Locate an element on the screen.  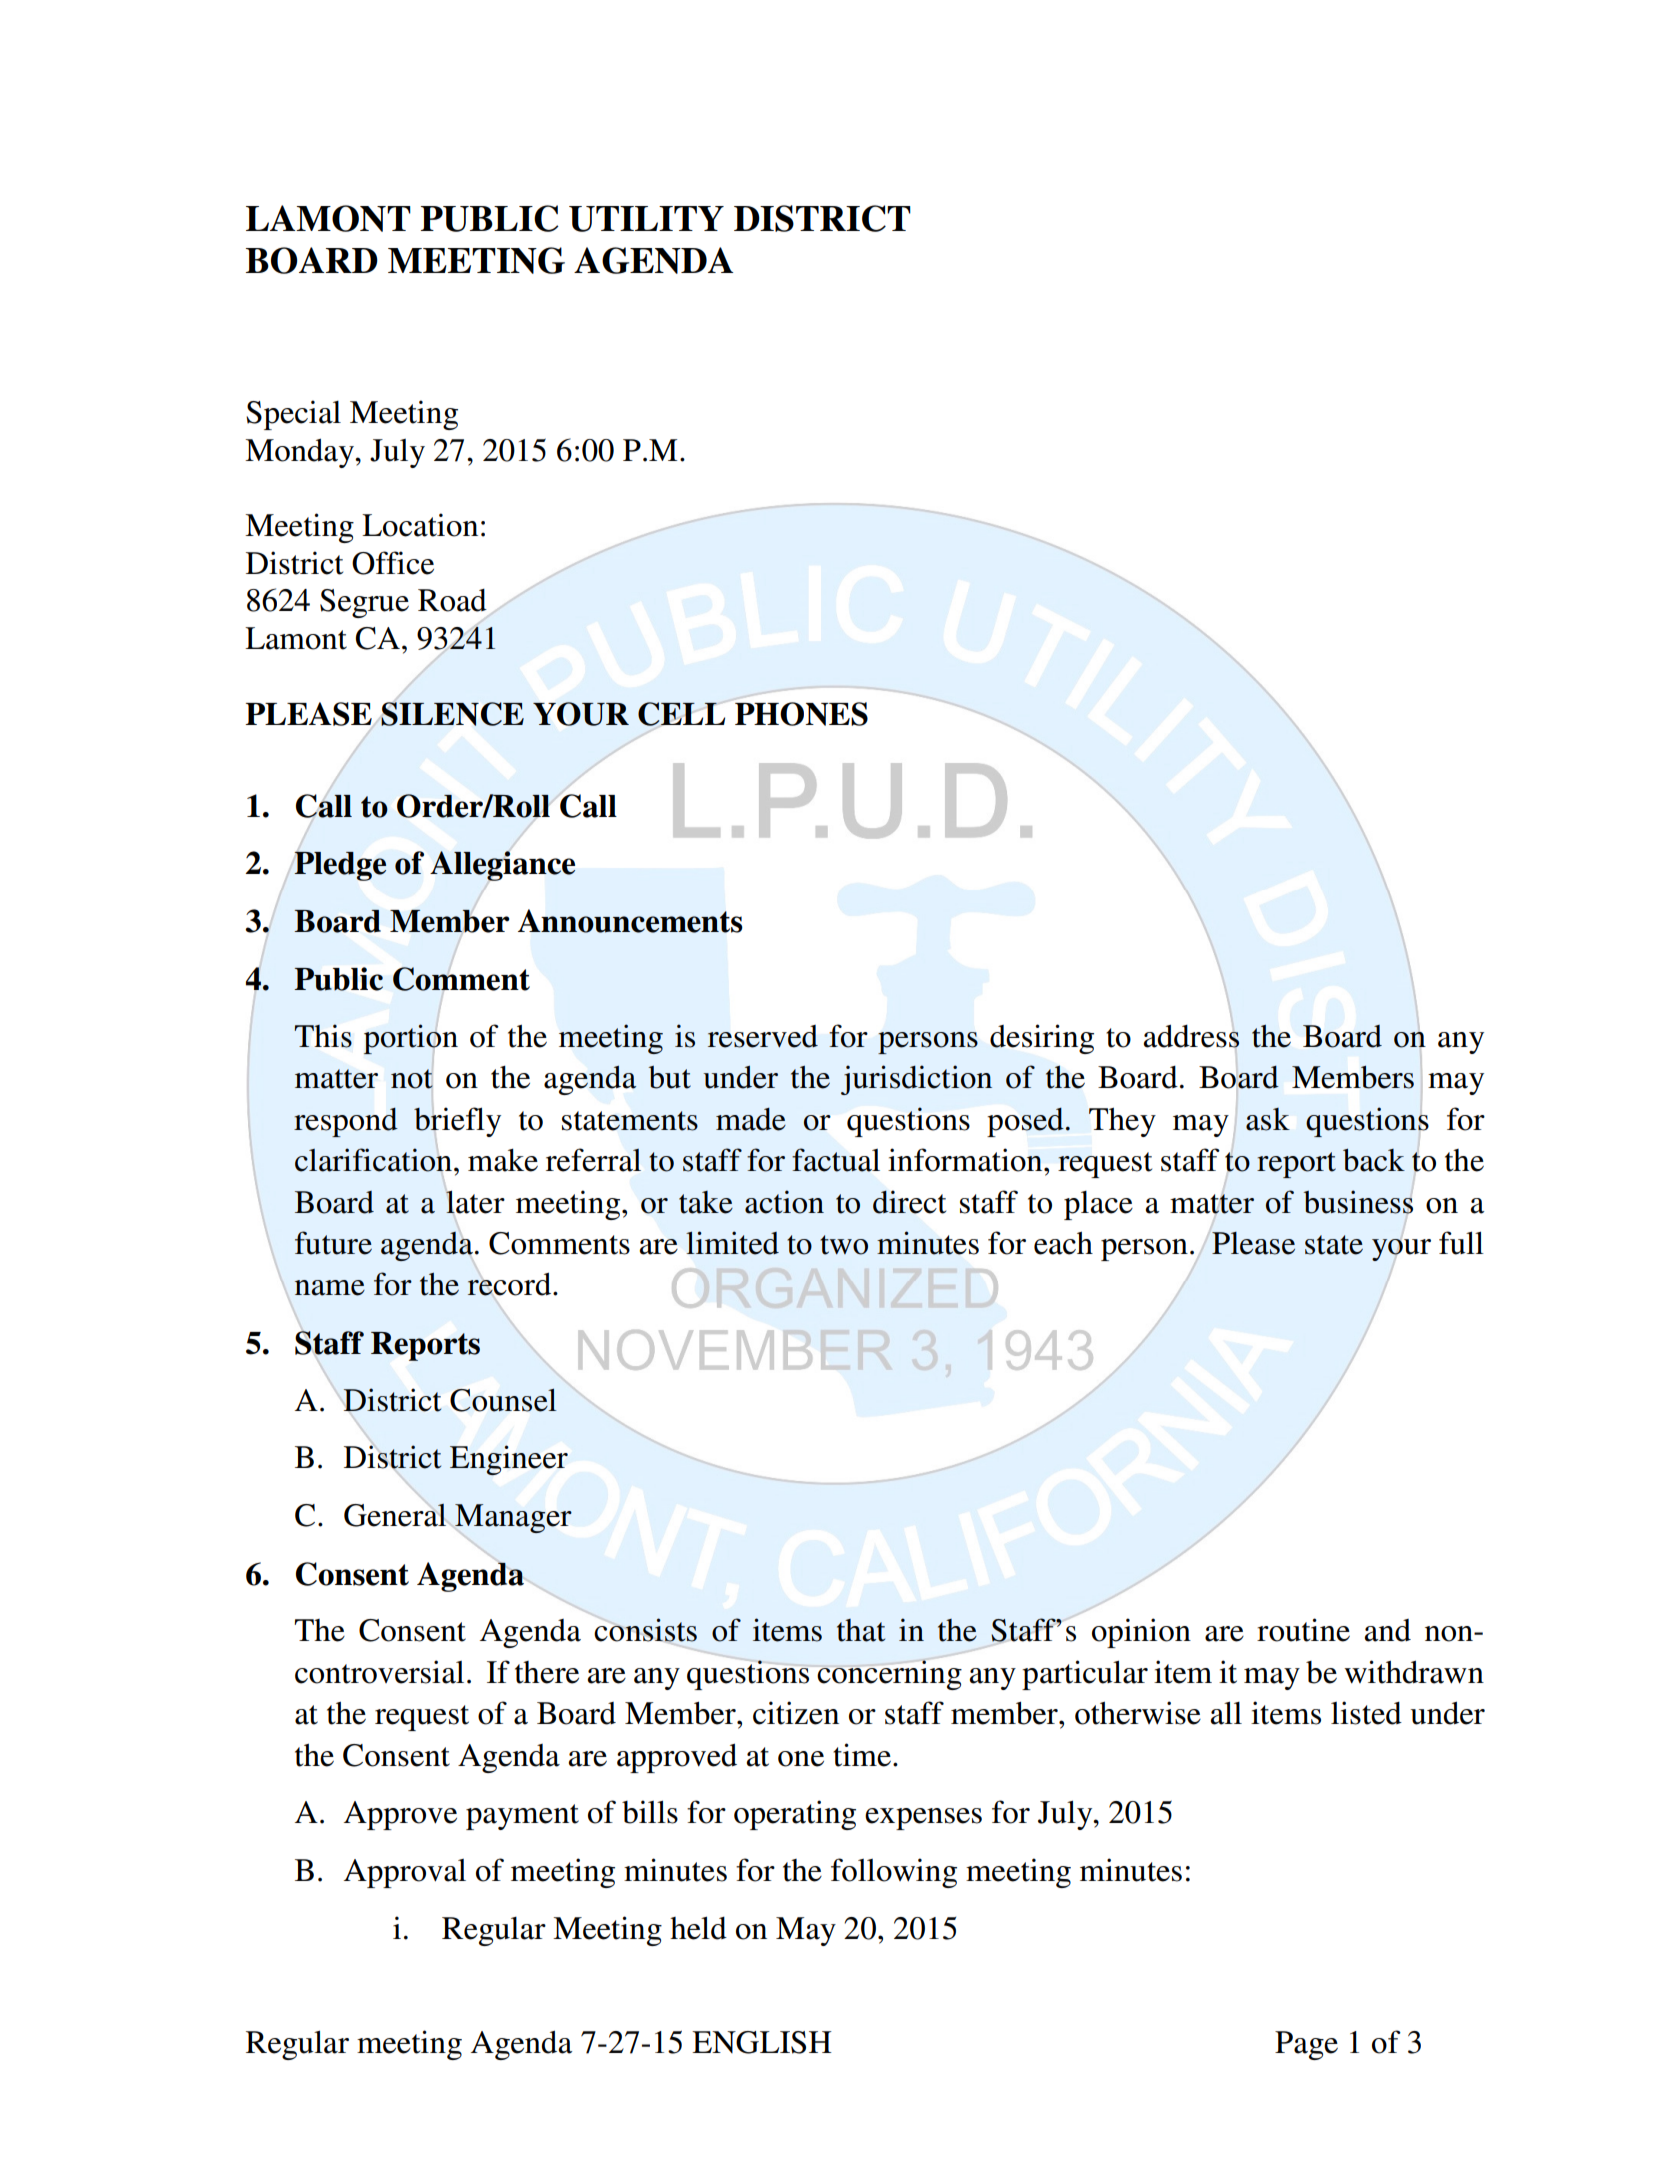
PHONES is located at coordinates (801, 714).
